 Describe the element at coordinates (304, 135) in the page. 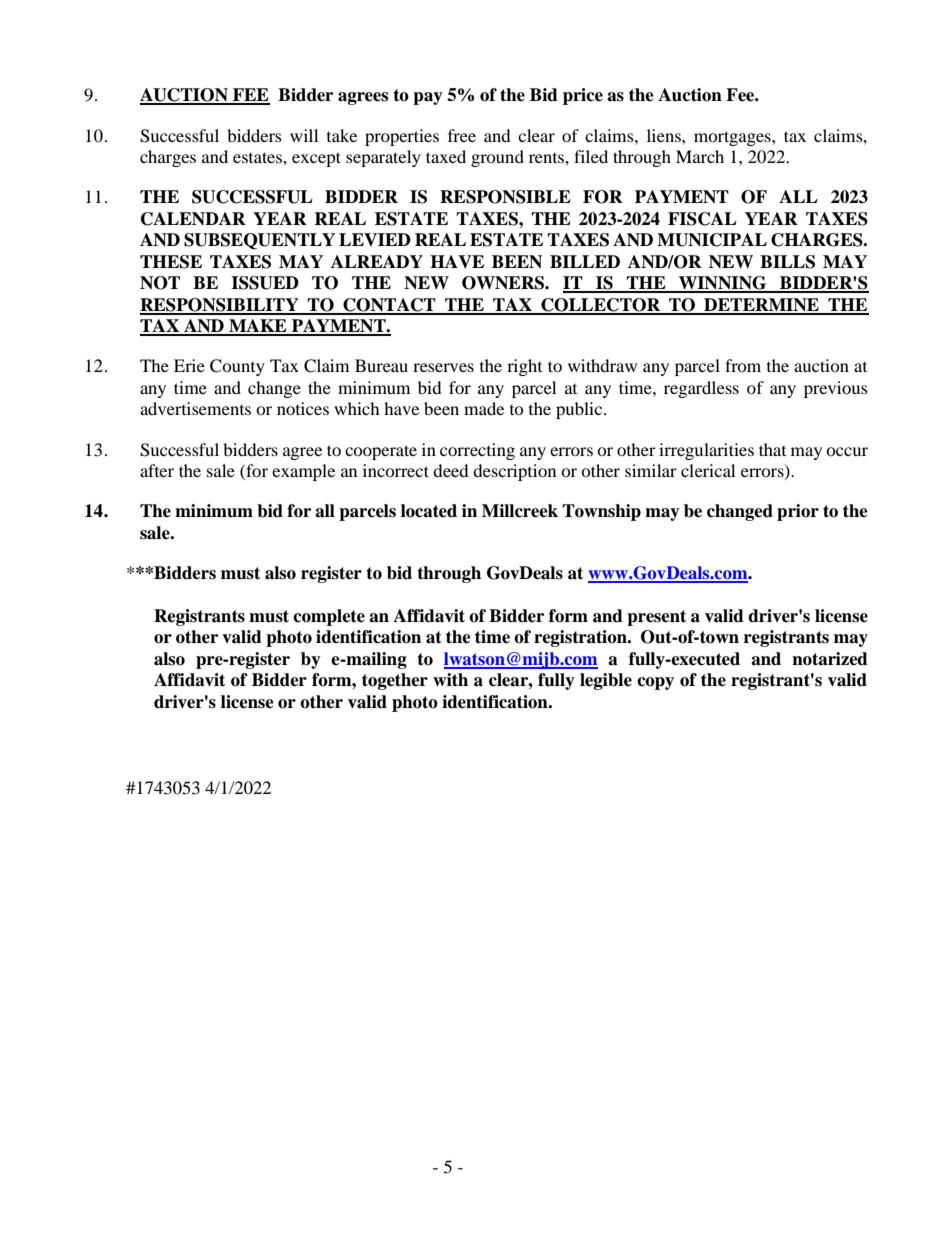

I see `will` at that location.
